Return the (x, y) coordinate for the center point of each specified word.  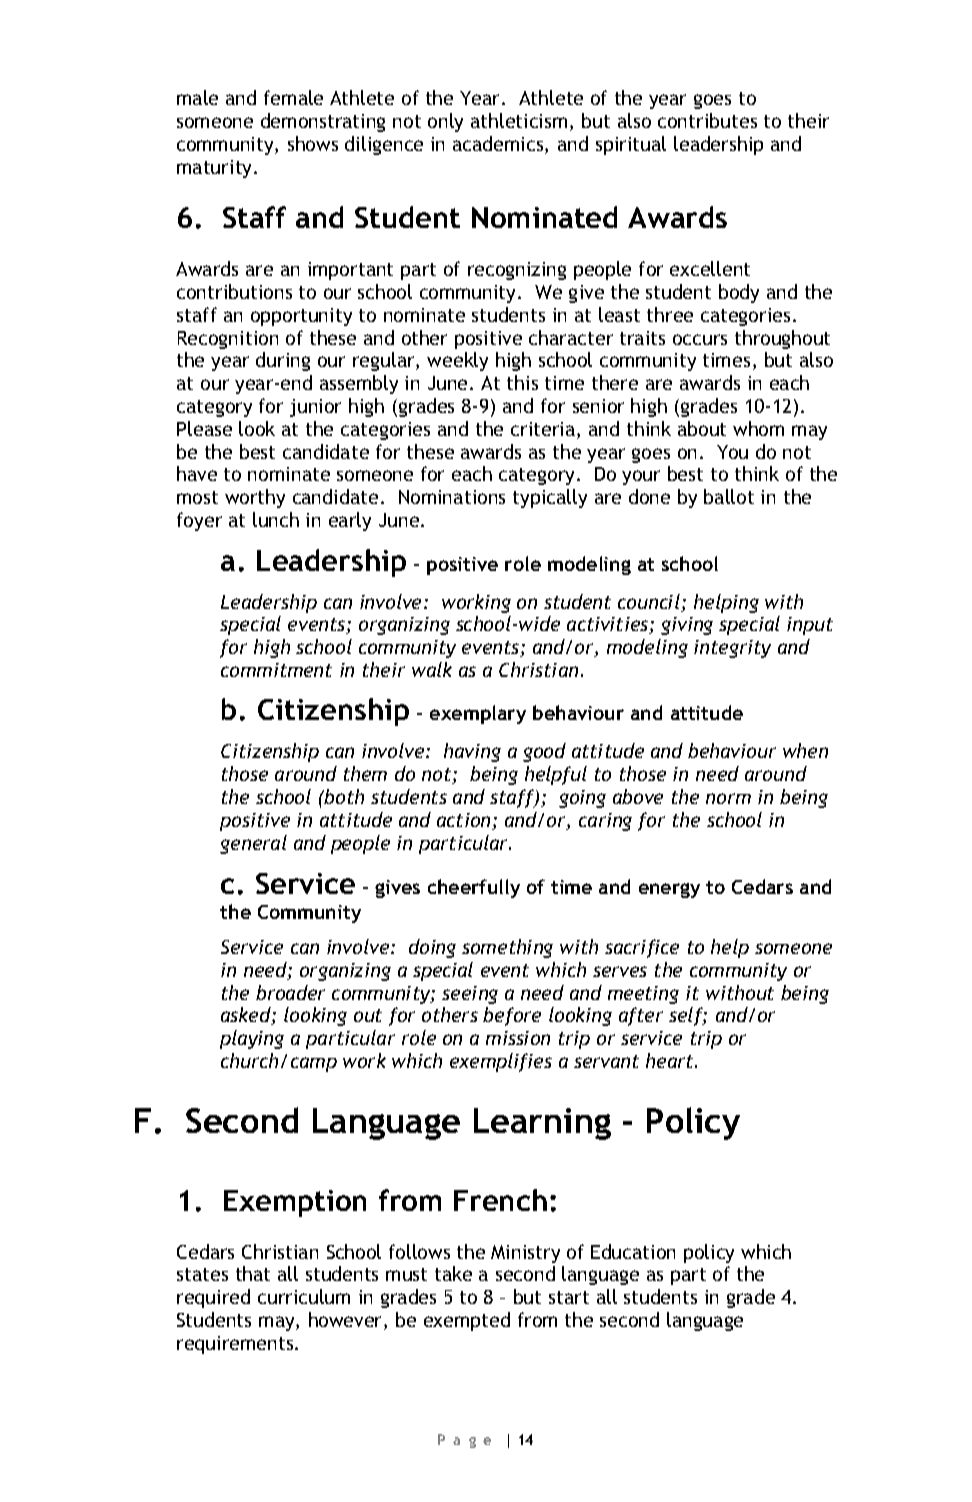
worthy (255, 498)
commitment (276, 670)
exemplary (478, 714)
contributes (707, 120)
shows (313, 143)
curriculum (304, 1296)
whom (758, 428)
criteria (543, 429)
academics (499, 145)
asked (247, 1016)
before (512, 1016)
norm (728, 798)
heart (671, 1060)
